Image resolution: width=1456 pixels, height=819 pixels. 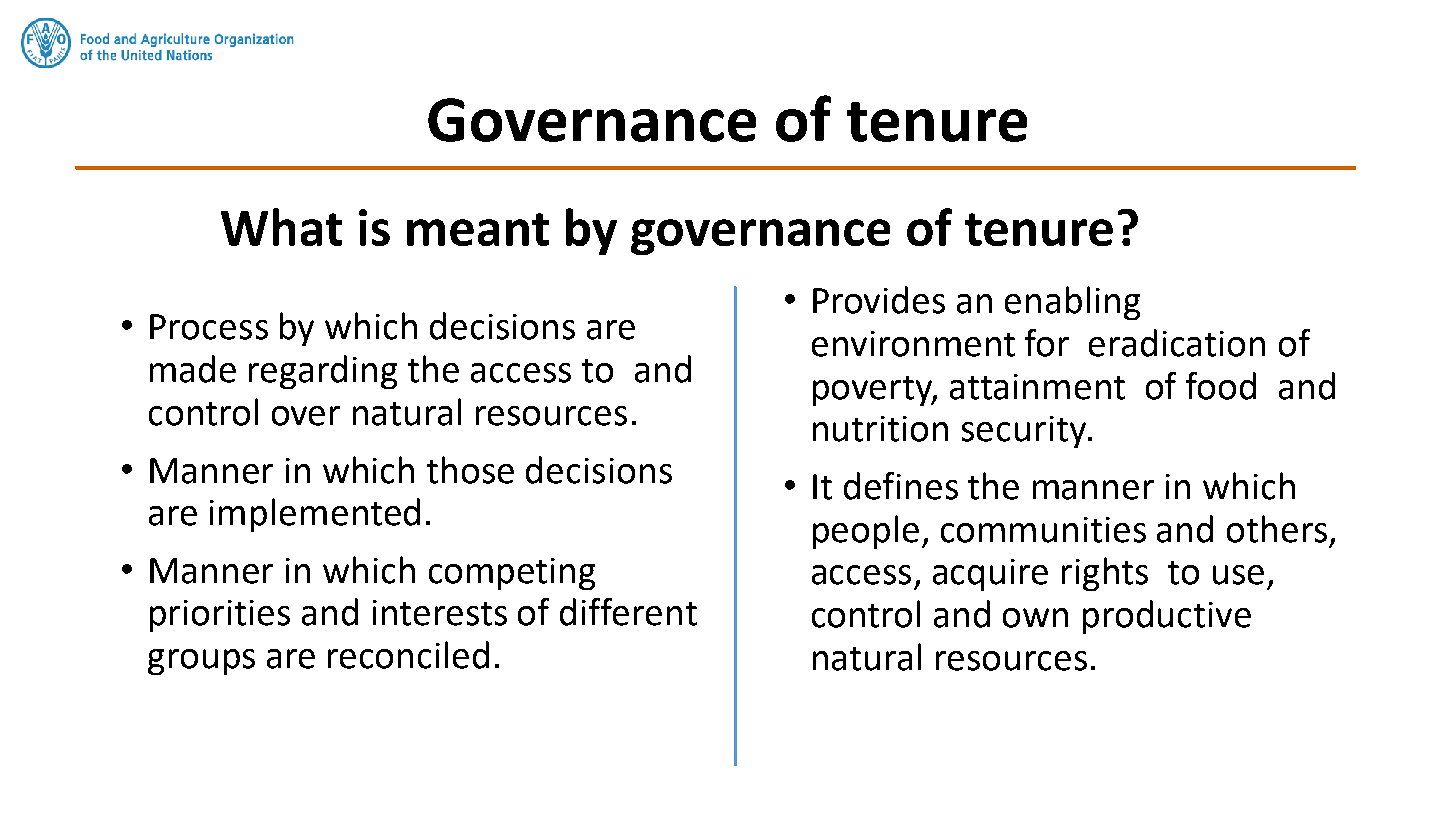 I want to click on meant, so click(x=478, y=229).
